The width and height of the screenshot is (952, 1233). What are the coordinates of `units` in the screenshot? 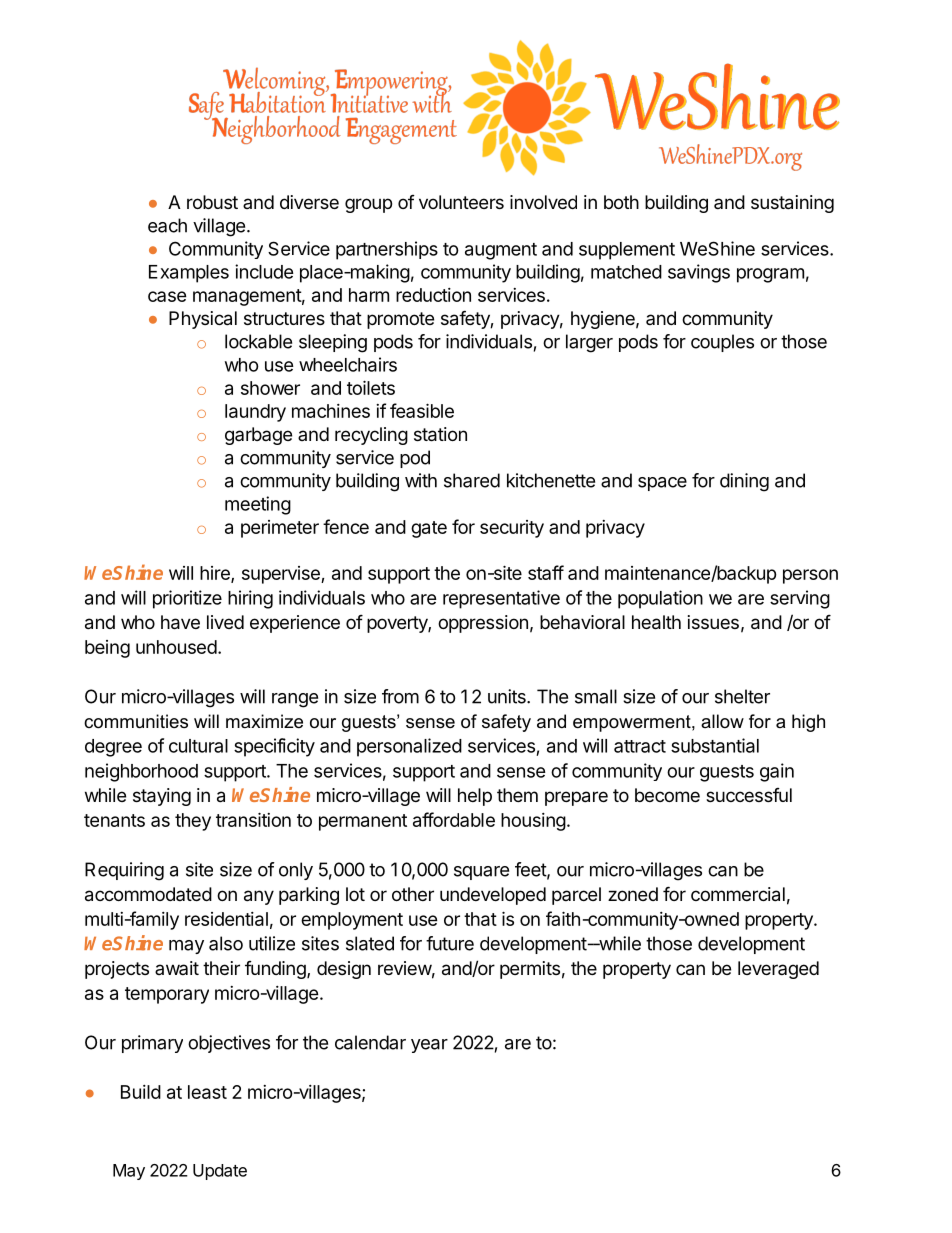 It's located at (508, 696).
